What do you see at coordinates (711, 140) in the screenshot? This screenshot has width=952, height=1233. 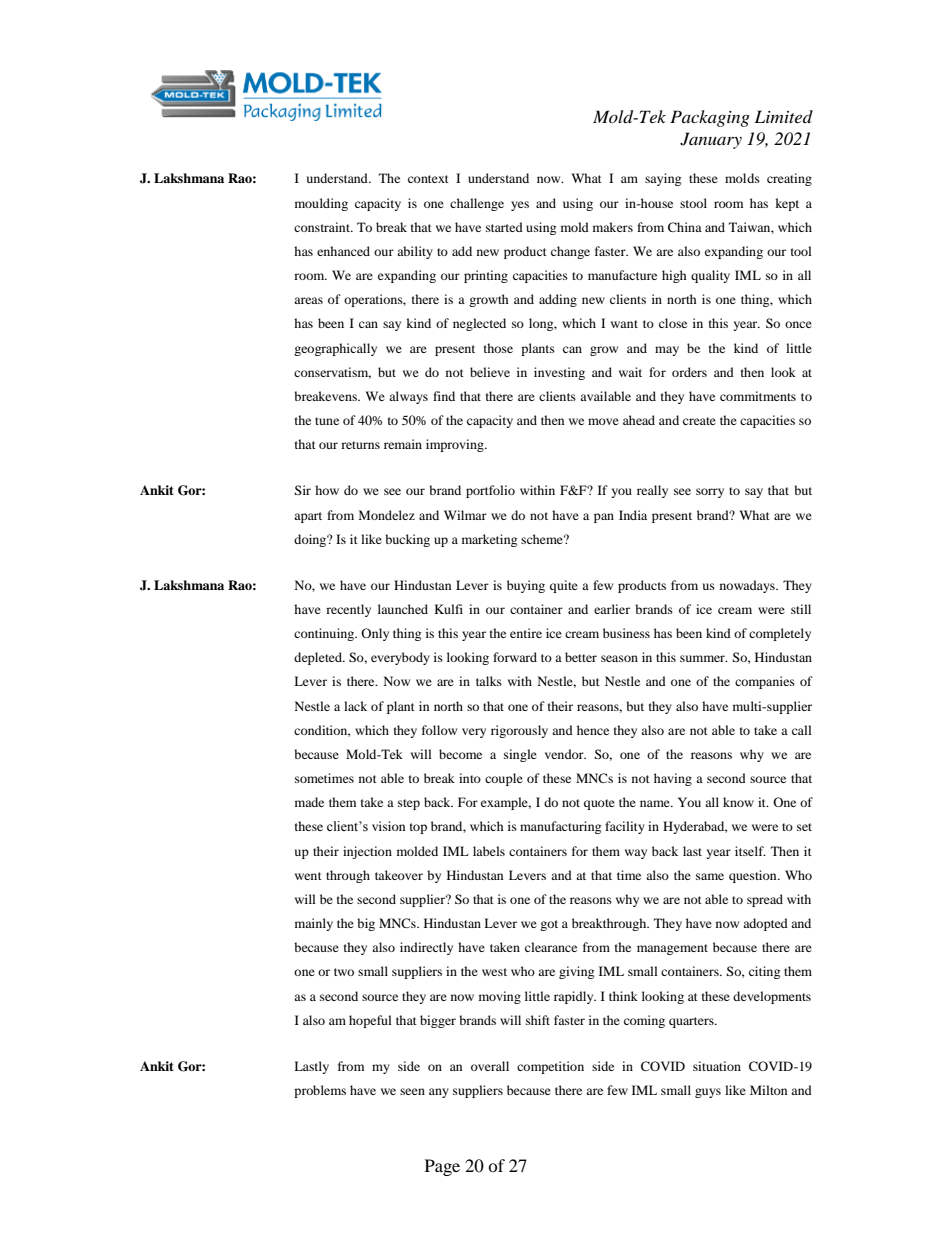 I see `January` at bounding box center [711, 140].
